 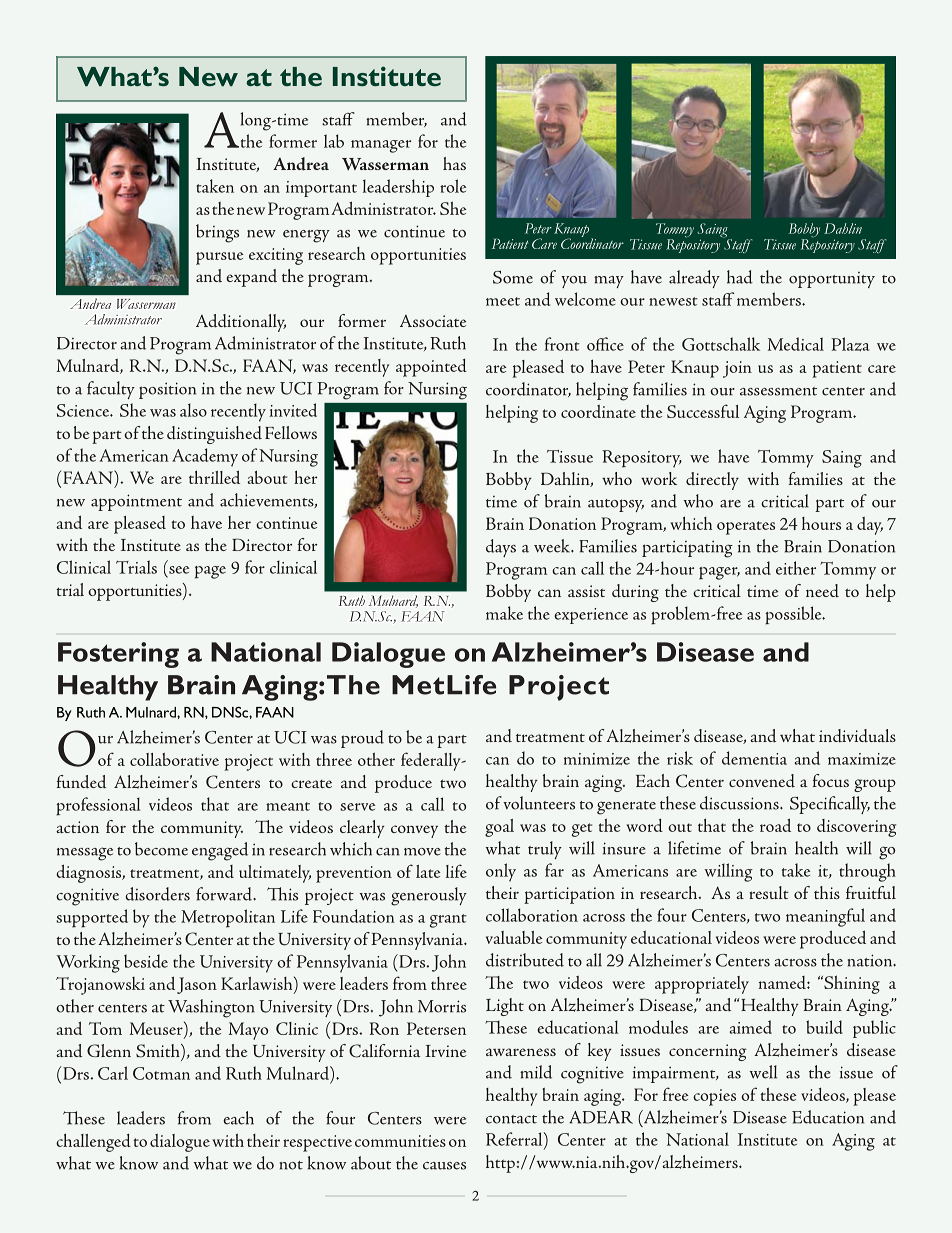 What do you see at coordinates (775, 825) in the document?
I see `road` at bounding box center [775, 825].
